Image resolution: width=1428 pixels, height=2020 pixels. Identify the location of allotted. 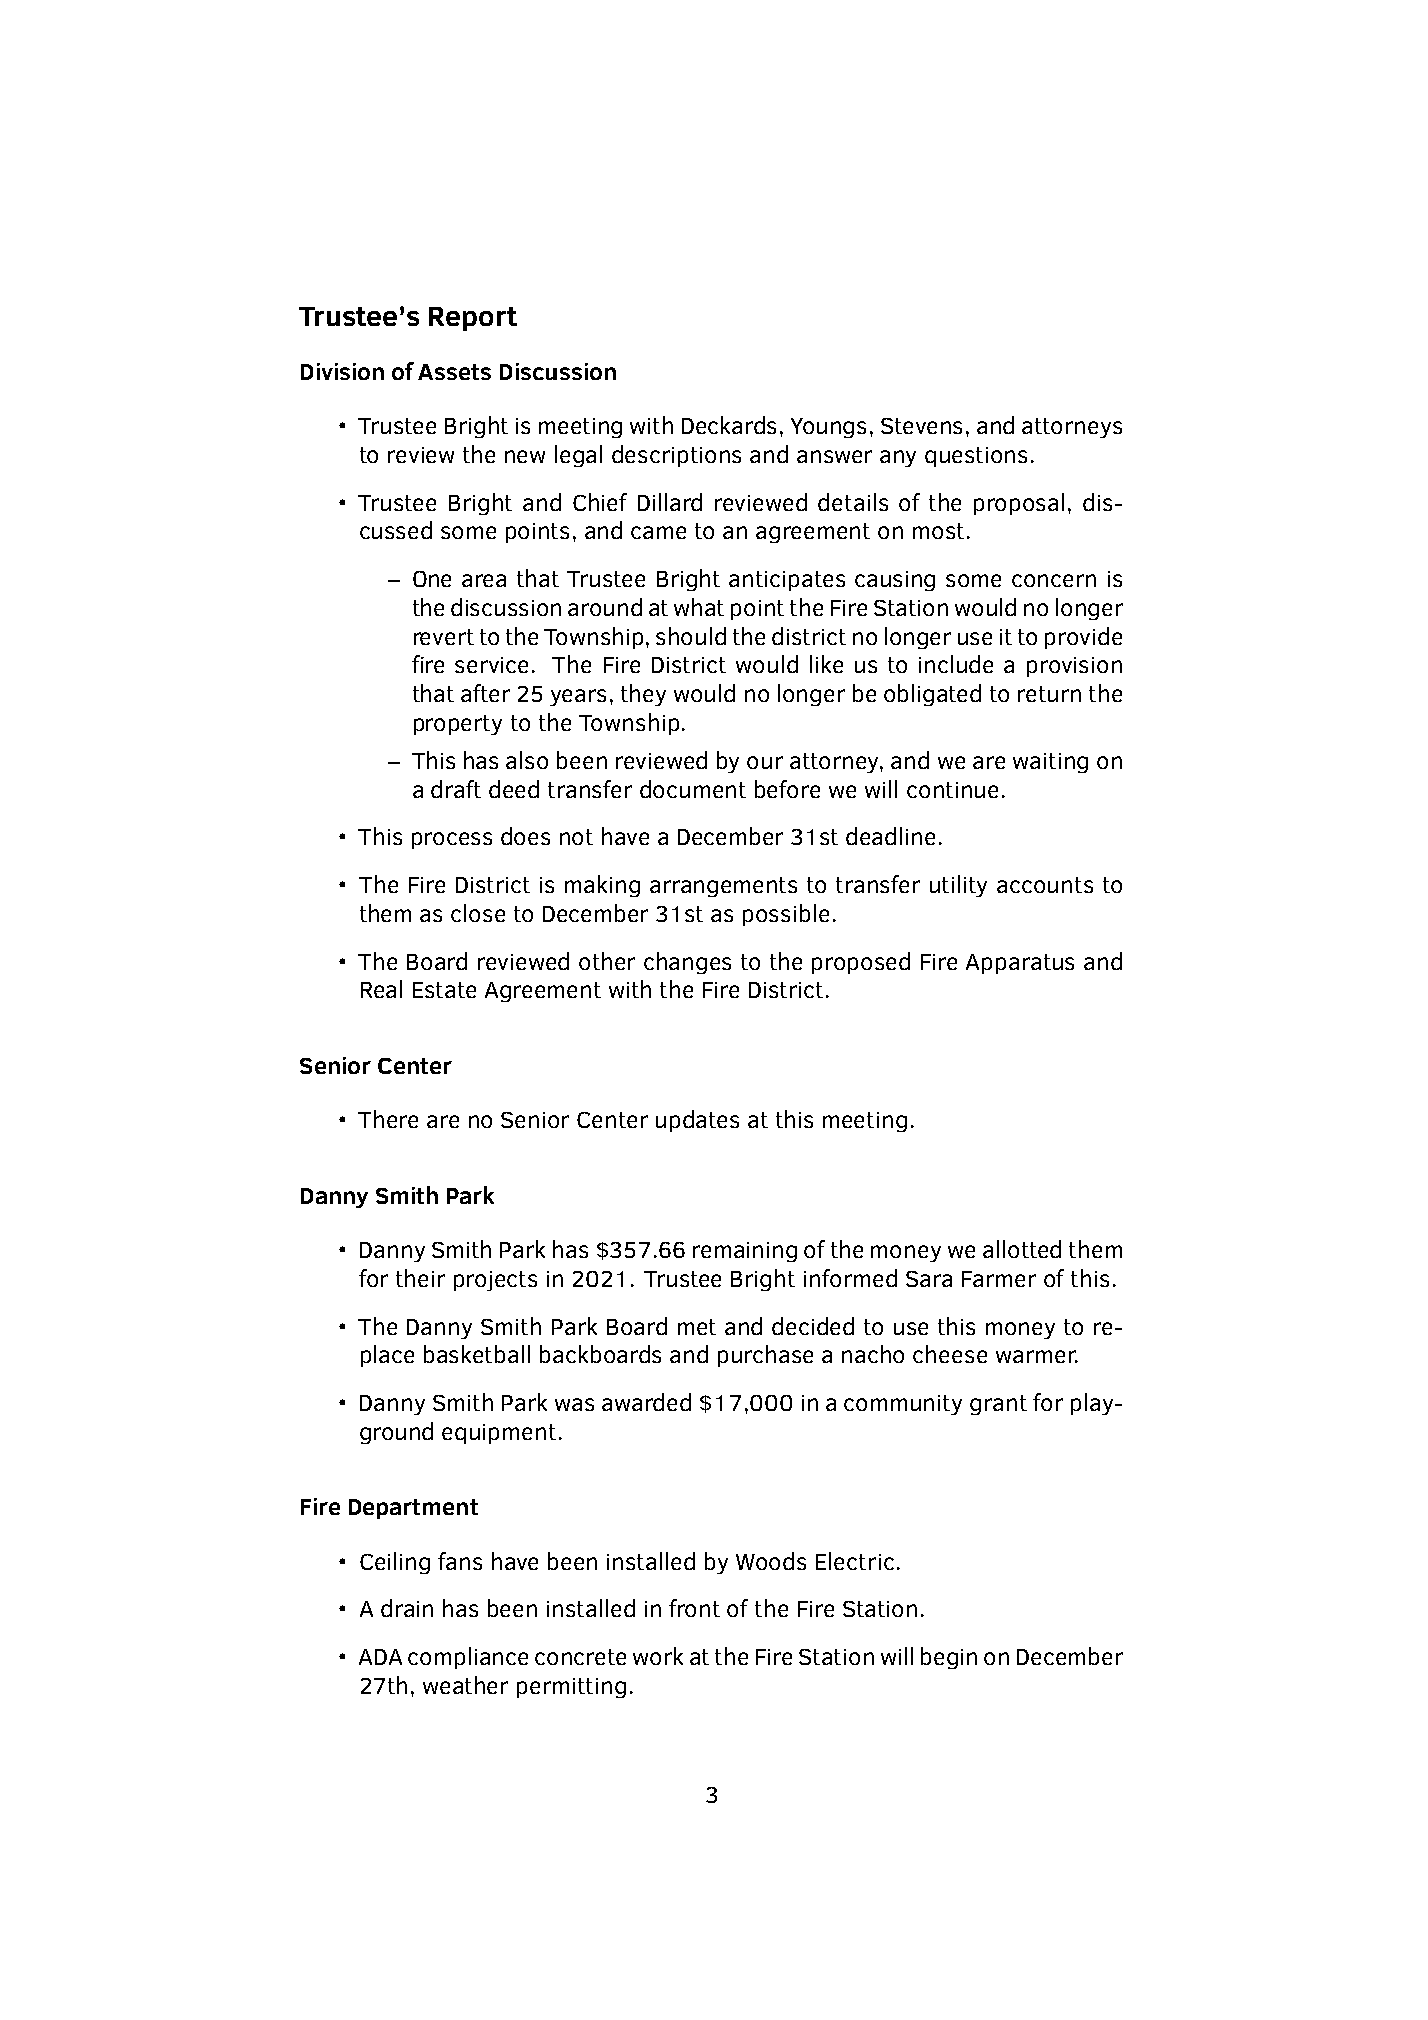
(1022, 1249).
